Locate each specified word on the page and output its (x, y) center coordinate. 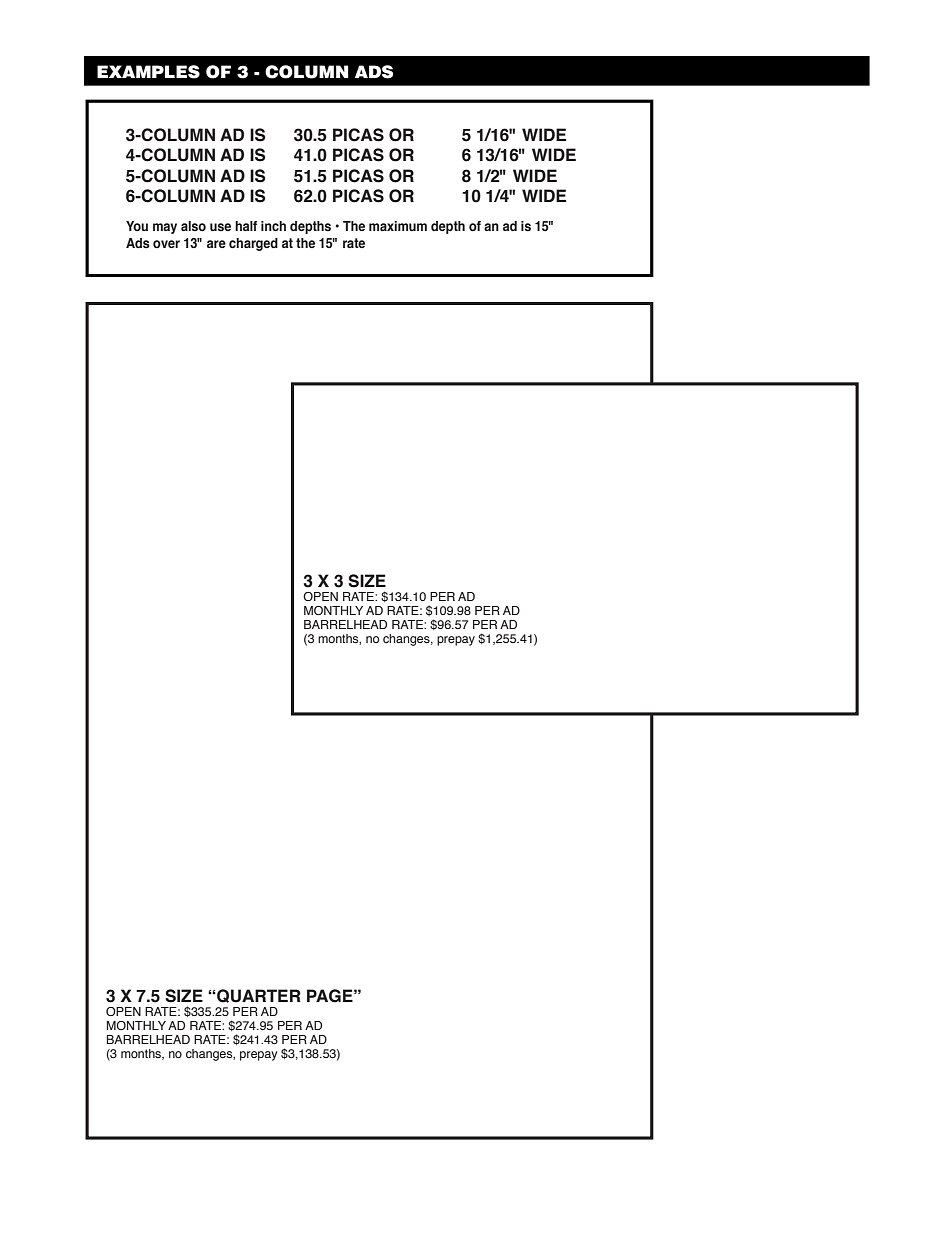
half (246, 226)
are (216, 244)
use (220, 227)
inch (273, 226)
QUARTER (258, 996)
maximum (398, 226)
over (166, 244)
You (137, 226)
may (165, 228)
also (193, 226)
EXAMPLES (148, 72)
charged (253, 244)
